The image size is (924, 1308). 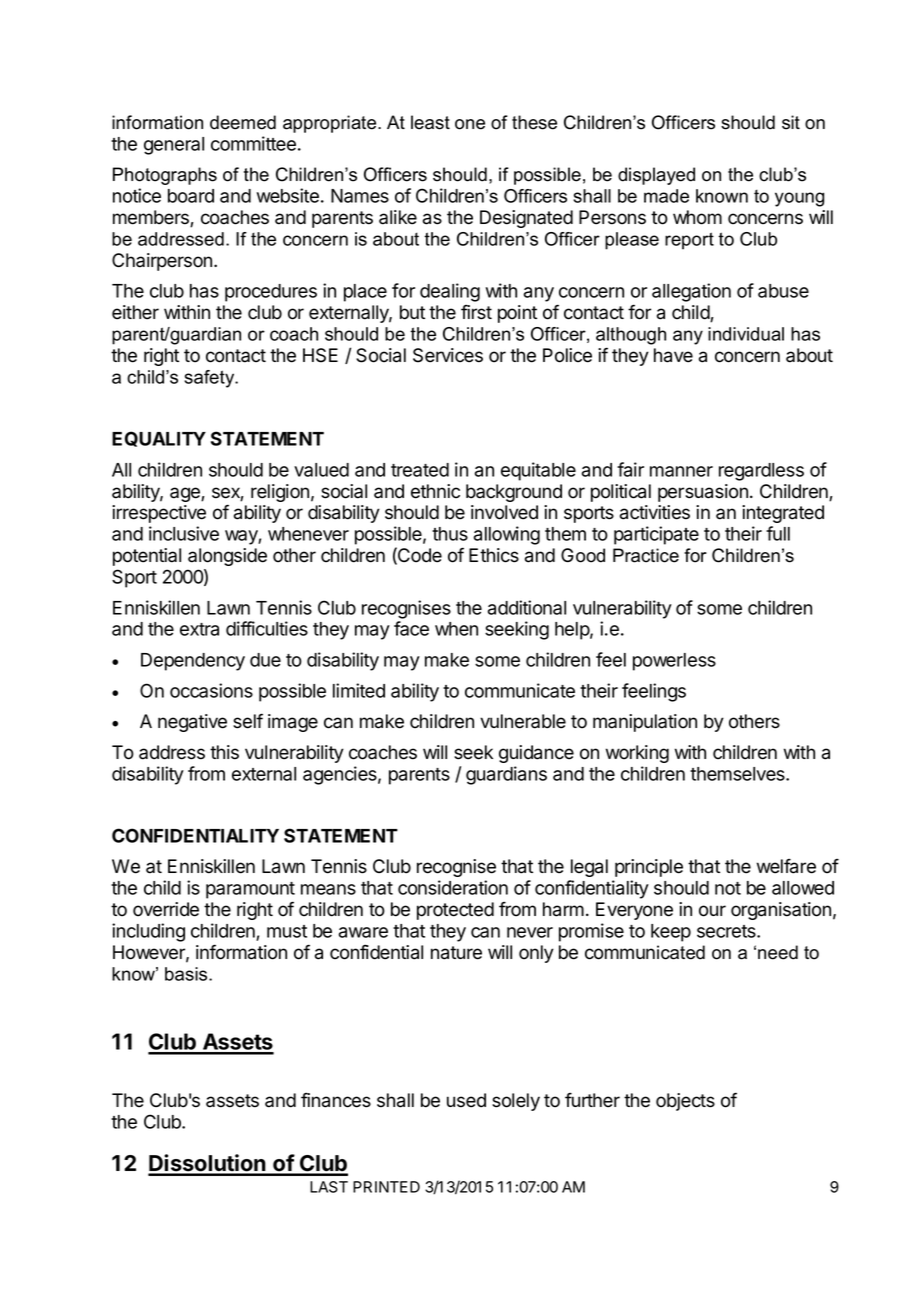 I want to click on safety, so click(x=210, y=379).
